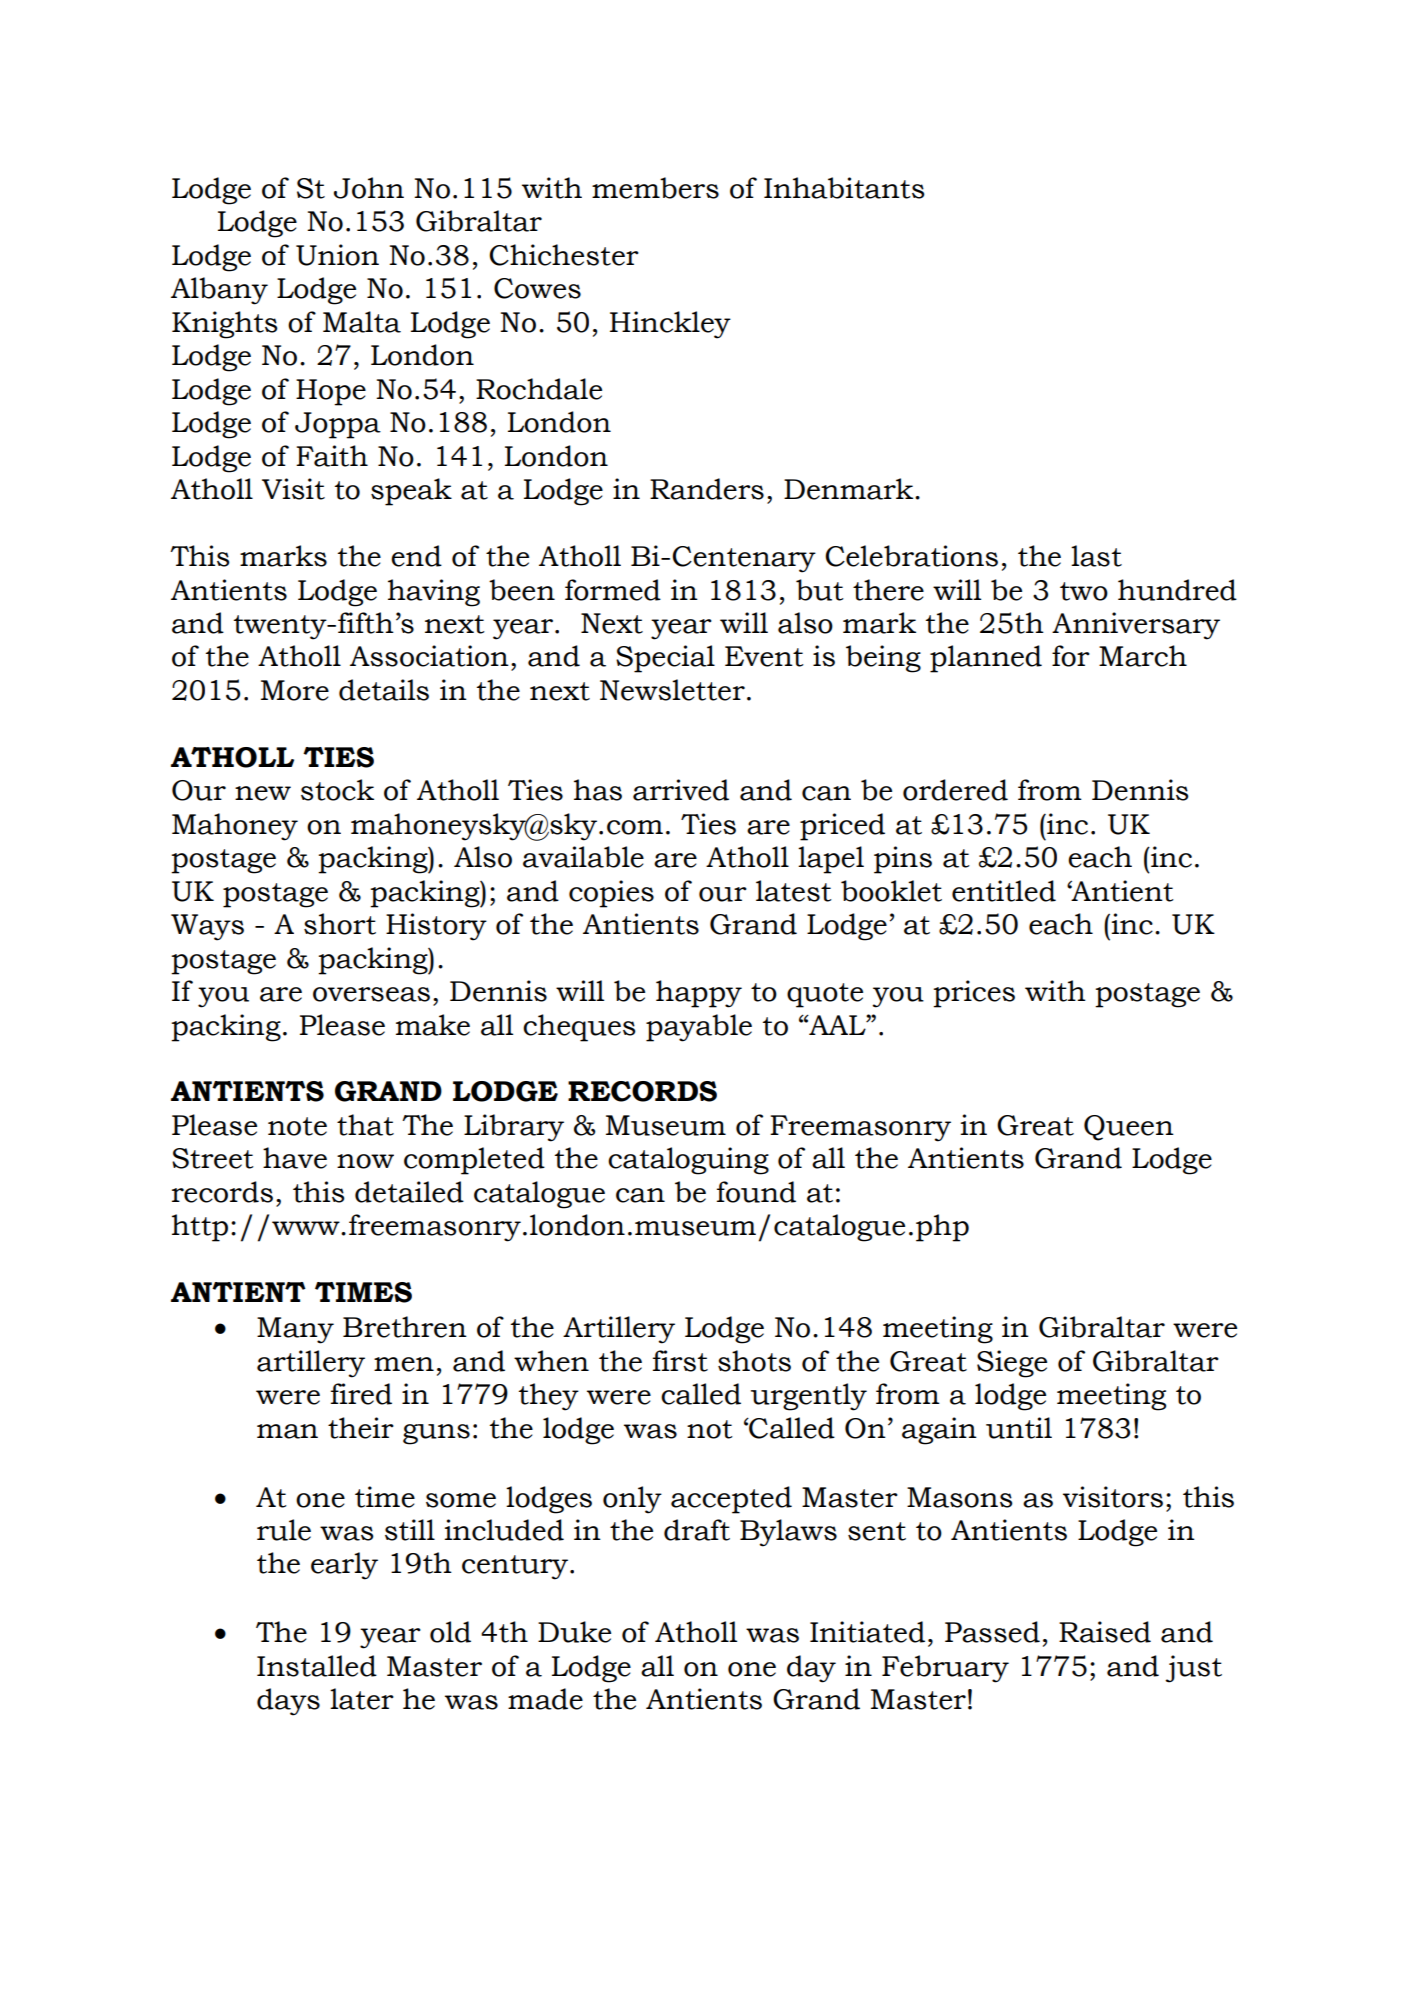 The image size is (1414, 2000). I want to click on last, so click(1096, 556).
